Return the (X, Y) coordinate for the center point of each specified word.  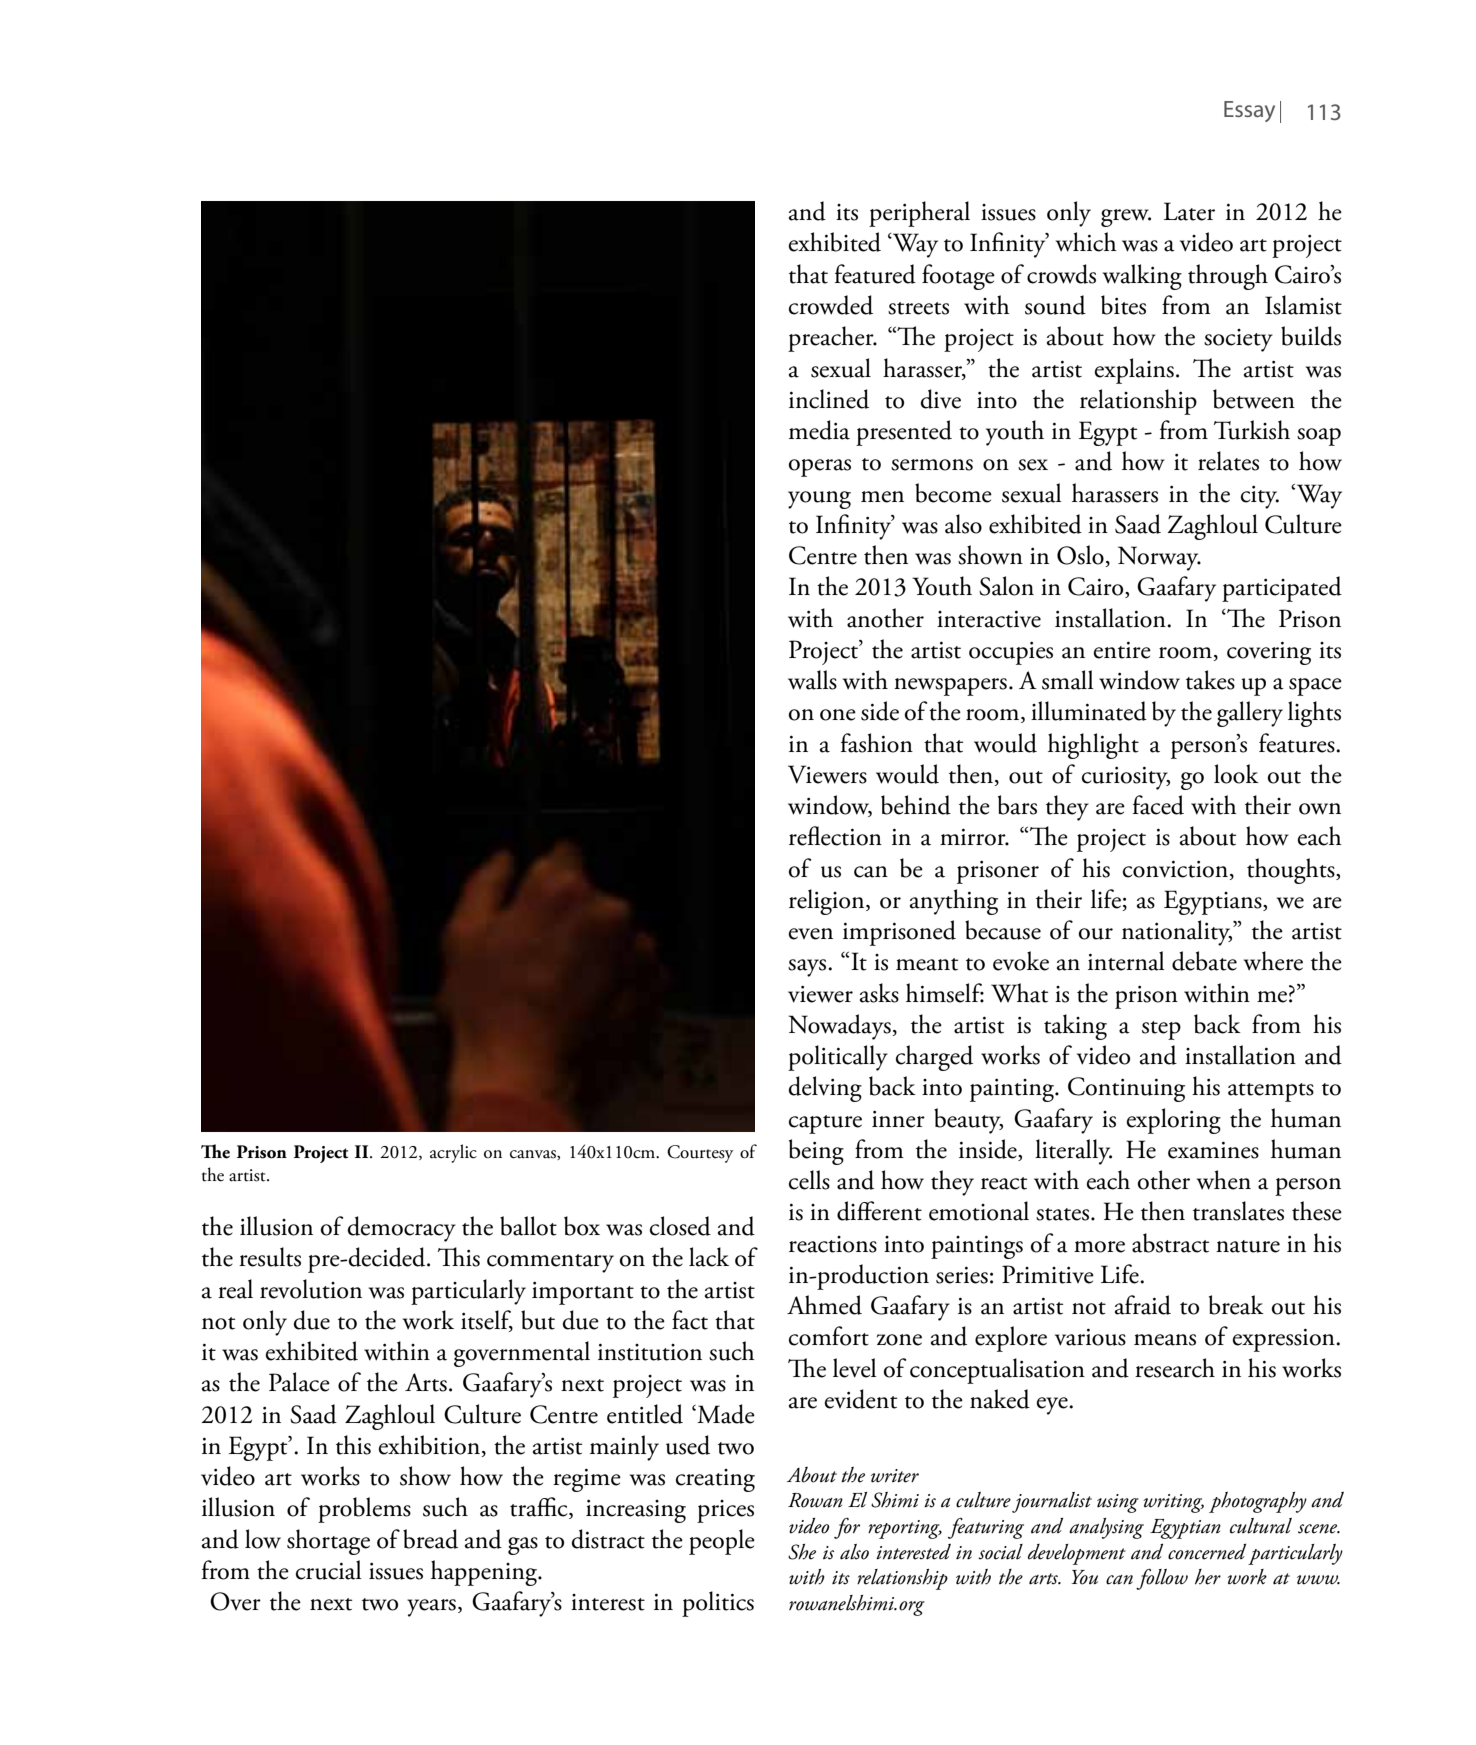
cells (809, 1180)
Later (1189, 211)
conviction (1175, 869)
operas (820, 468)
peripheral (919, 214)
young (819, 500)
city (1260, 497)
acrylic (453, 1153)
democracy (401, 1229)
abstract (1170, 1243)
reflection (835, 836)
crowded (831, 305)
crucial (328, 1570)
